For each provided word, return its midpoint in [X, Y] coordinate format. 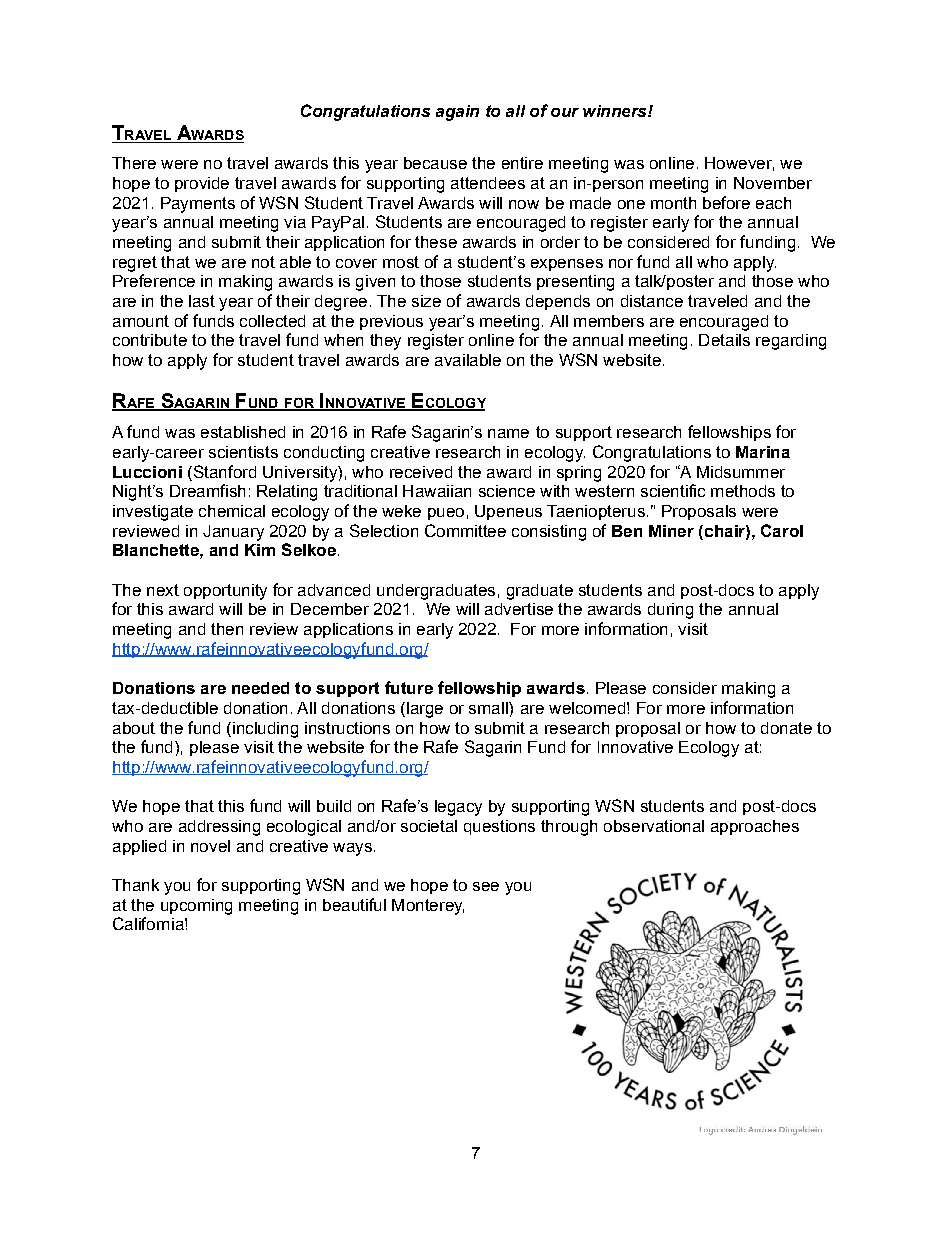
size [426, 301]
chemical [232, 511]
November [773, 183]
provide [202, 184]
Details [724, 340]
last [202, 301]
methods [743, 491]
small [489, 708]
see [486, 886]
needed [260, 688]
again [457, 113]
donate [786, 728]
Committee [465, 530]
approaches [755, 827]
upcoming [196, 907]
